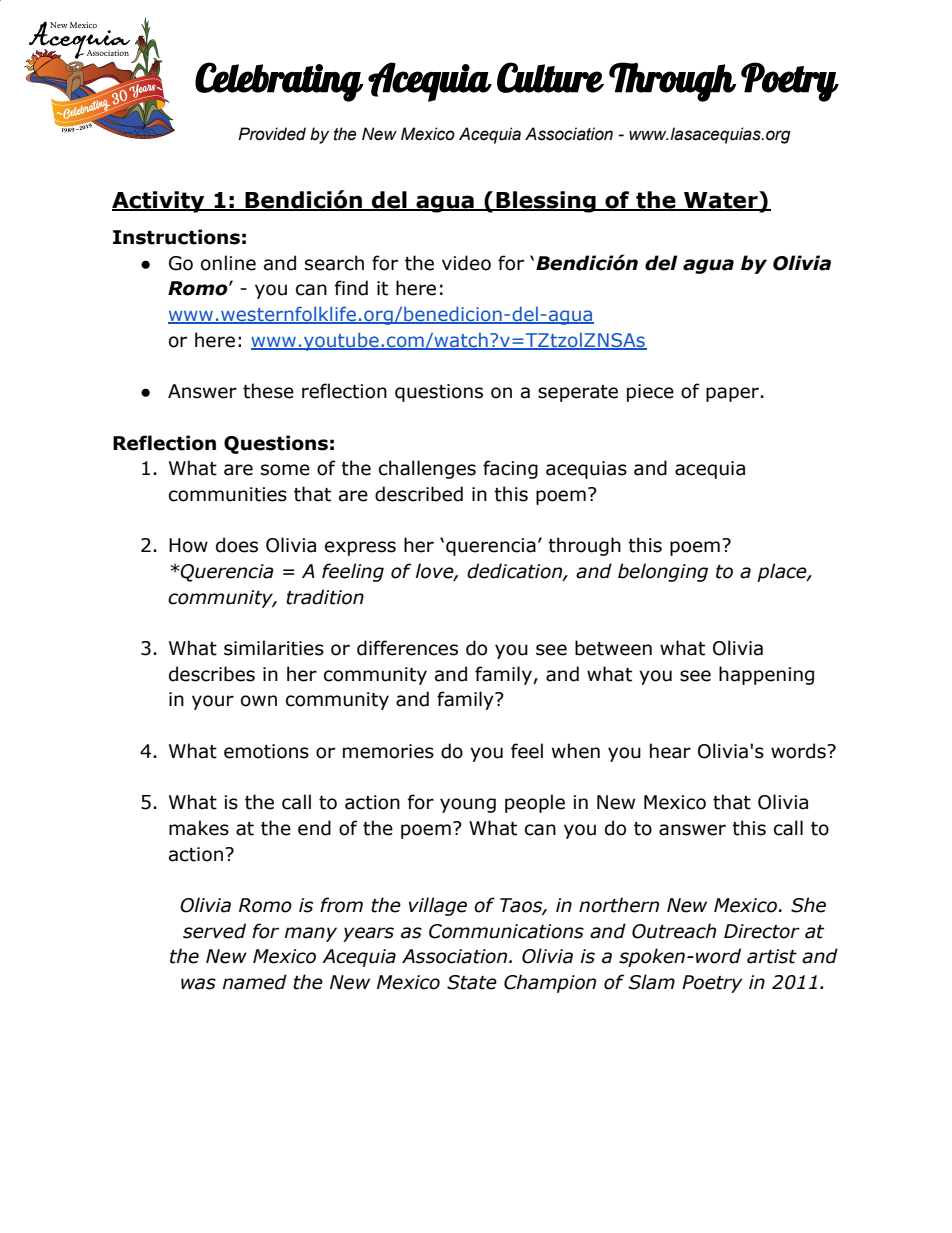 This screenshot has height=1233, width=952. Describe the element at coordinates (268, 391) in the screenshot. I see `these` at that location.
